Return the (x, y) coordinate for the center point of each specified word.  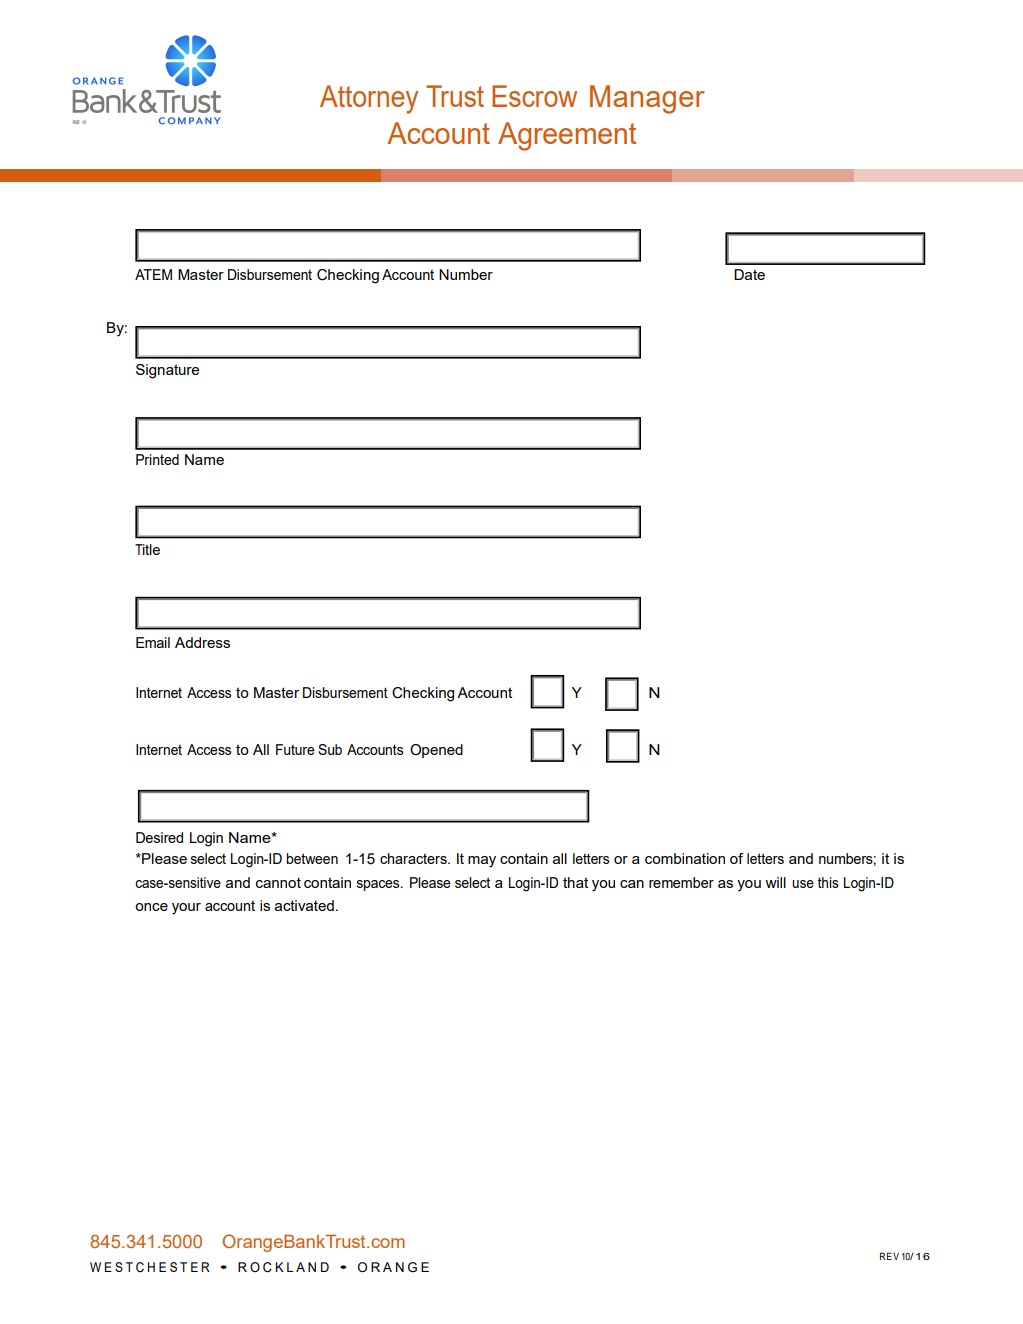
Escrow (534, 96)
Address (202, 642)
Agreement (567, 136)
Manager (647, 99)
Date (749, 274)
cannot (278, 882)
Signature (167, 371)
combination (685, 858)
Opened (436, 751)
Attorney (369, 99)
